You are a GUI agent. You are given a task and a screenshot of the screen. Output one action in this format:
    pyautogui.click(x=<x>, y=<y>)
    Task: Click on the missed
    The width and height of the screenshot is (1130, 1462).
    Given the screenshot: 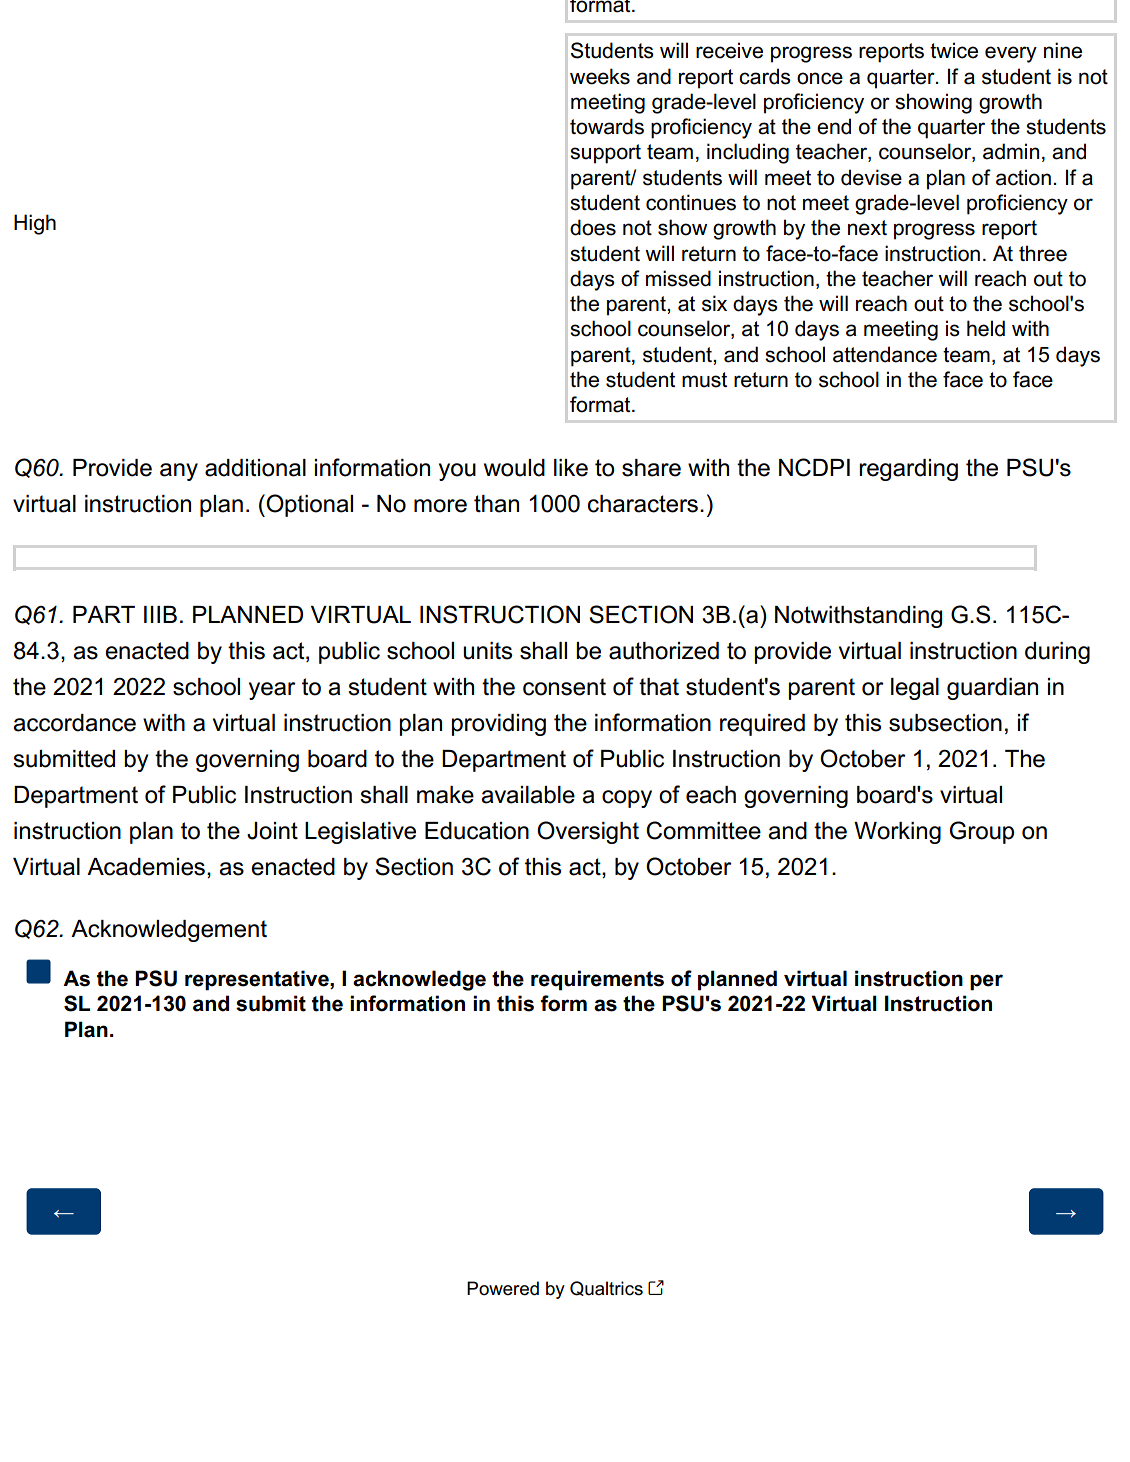 What is the action you would take?
    pyautogui.click(x=678, y=278)
